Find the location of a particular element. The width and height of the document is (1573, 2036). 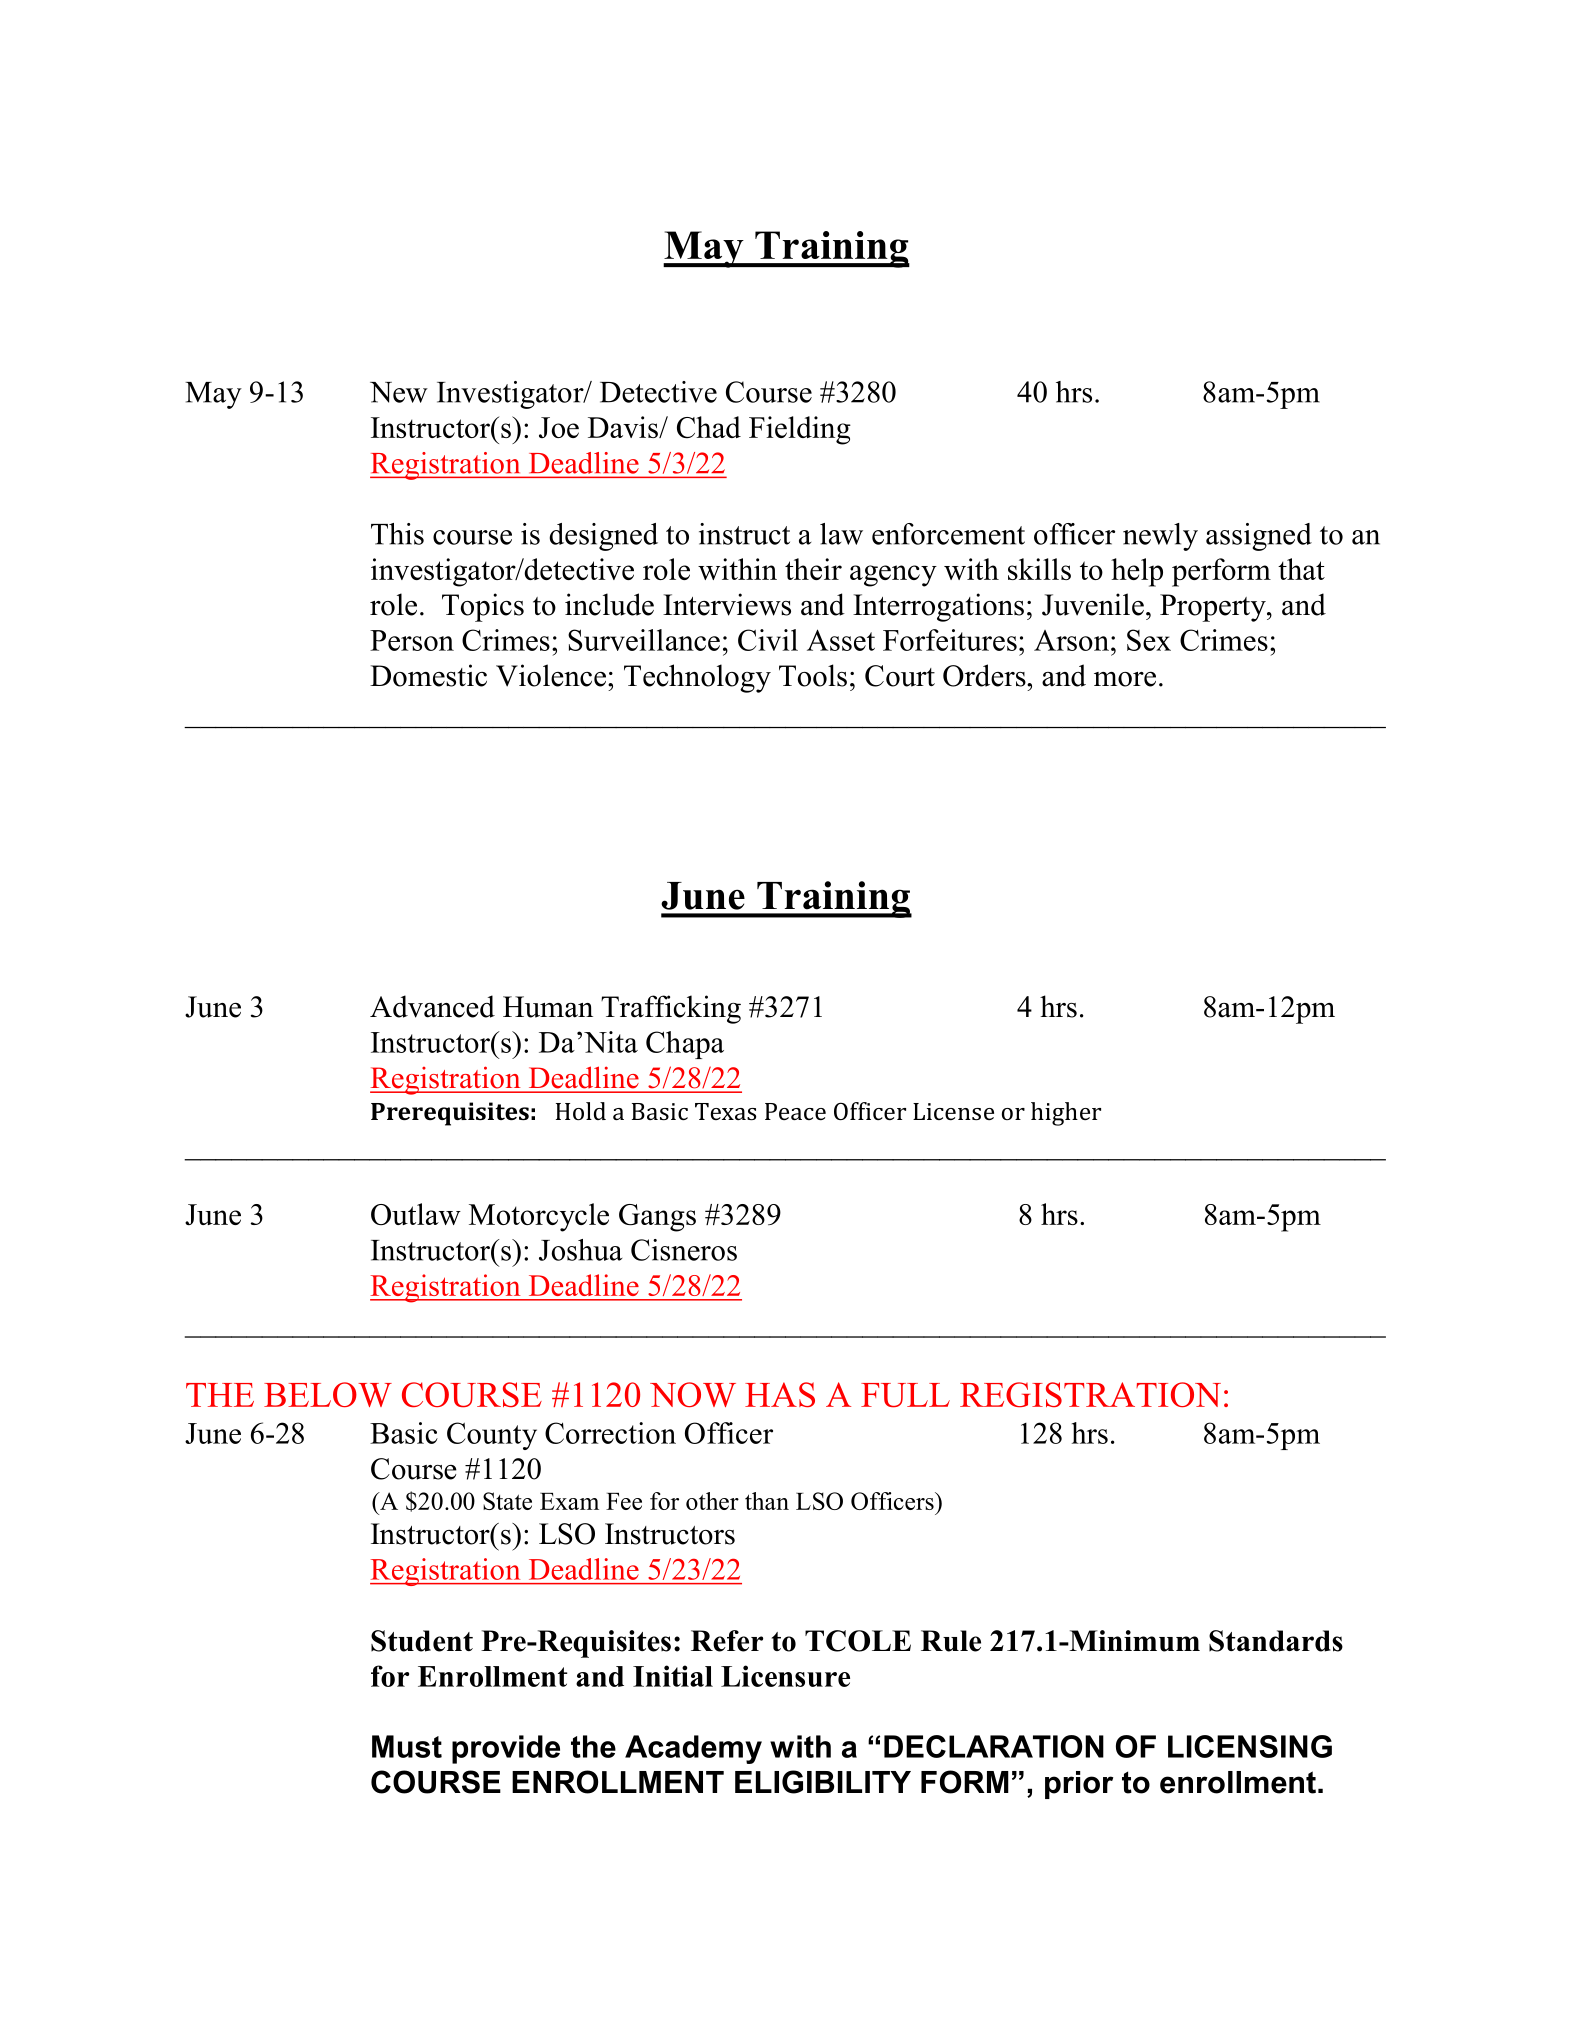

newly is located at coordinates (1160, 537).
